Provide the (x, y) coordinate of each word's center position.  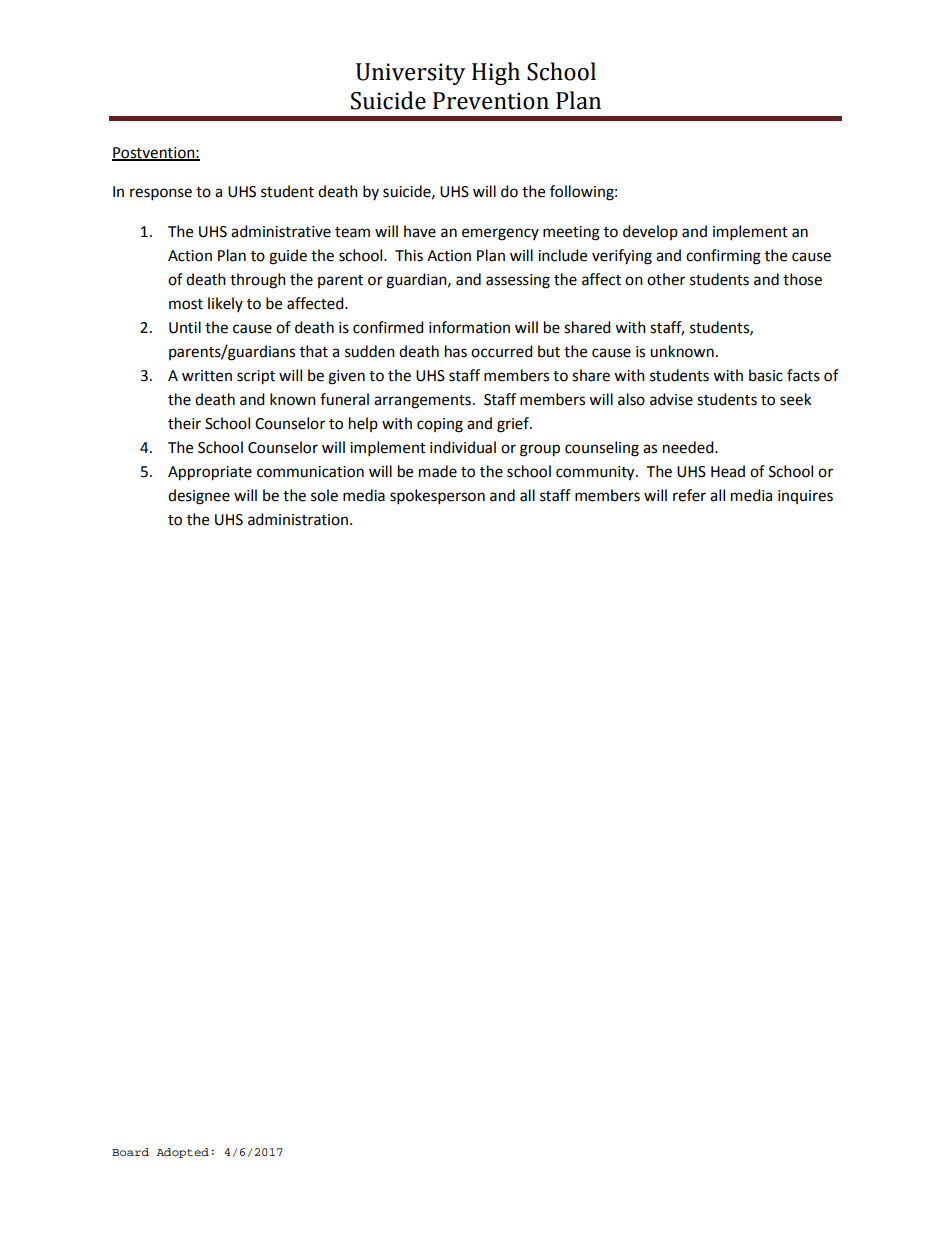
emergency (500, 234)
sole (324, 495)
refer (689, 495)
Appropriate (210, 473)
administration (299, 519)
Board (130, 1152)
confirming (723, 257)
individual (463, 447)
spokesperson (437, 497)
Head (728, 471)
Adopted (182, 1153)
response (161, 194)
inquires (805, 497)
